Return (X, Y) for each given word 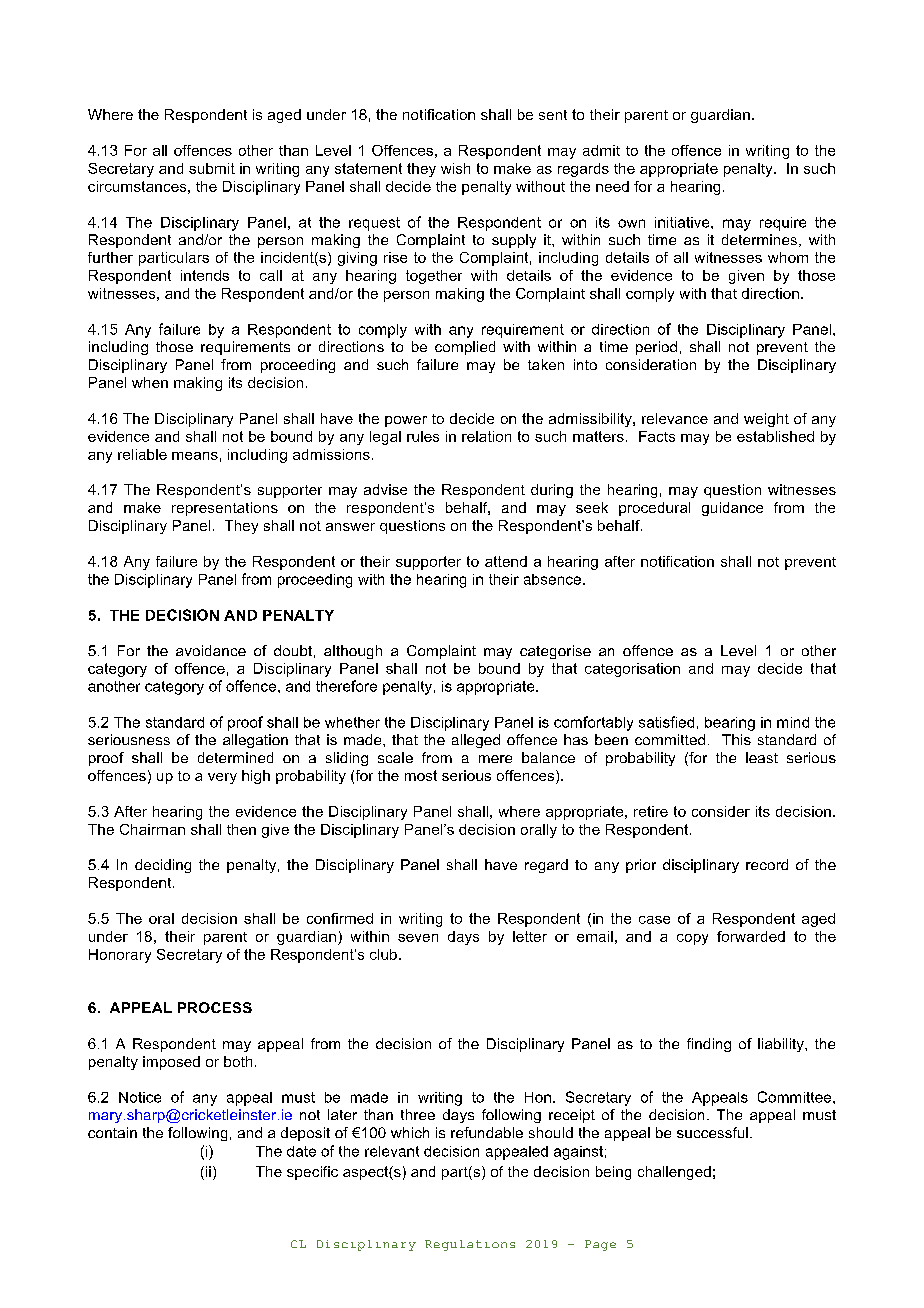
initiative (683, 222)
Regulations (470, 1245)
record (767, 864)
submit (212, 168)
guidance (732, 509)
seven (418, 938)
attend (506, 561)
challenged (674, 1173)
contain (112, 1132)
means (195, 456)
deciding (163, 866)
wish (455, 168)
